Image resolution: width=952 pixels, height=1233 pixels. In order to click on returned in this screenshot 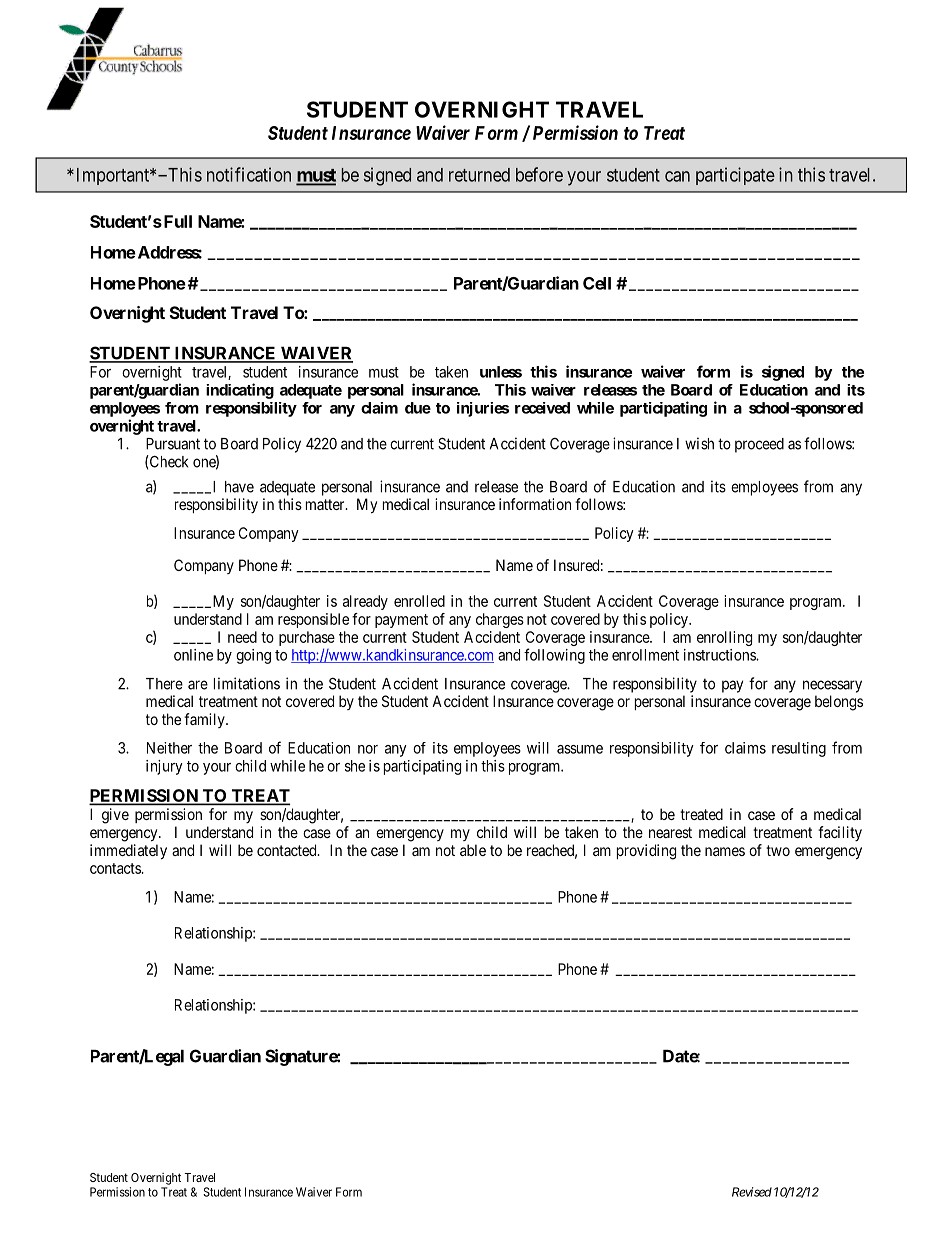, I will do `click(479, 175)`.
